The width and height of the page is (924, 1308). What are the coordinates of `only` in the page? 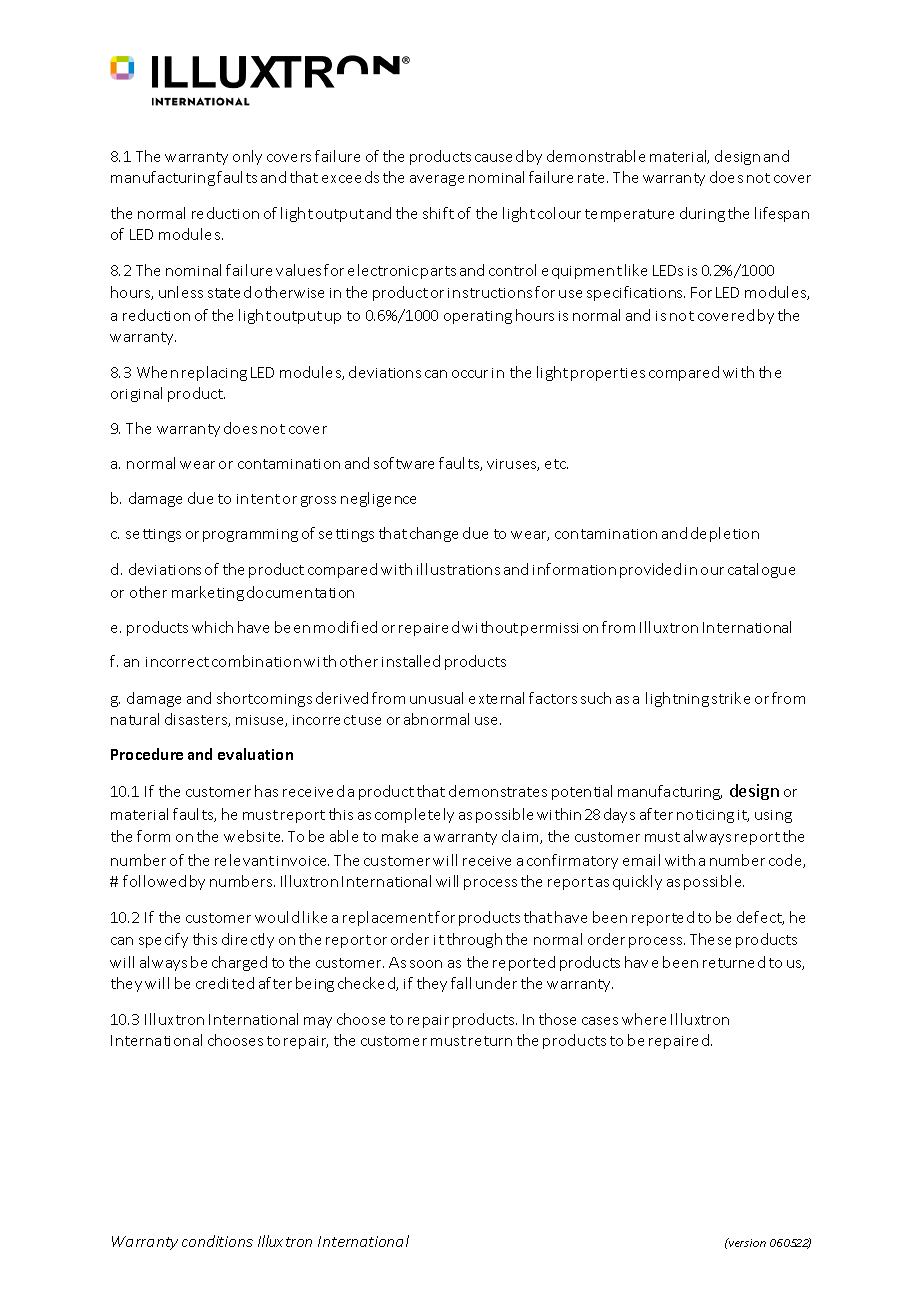 It's located at (247, 157).
